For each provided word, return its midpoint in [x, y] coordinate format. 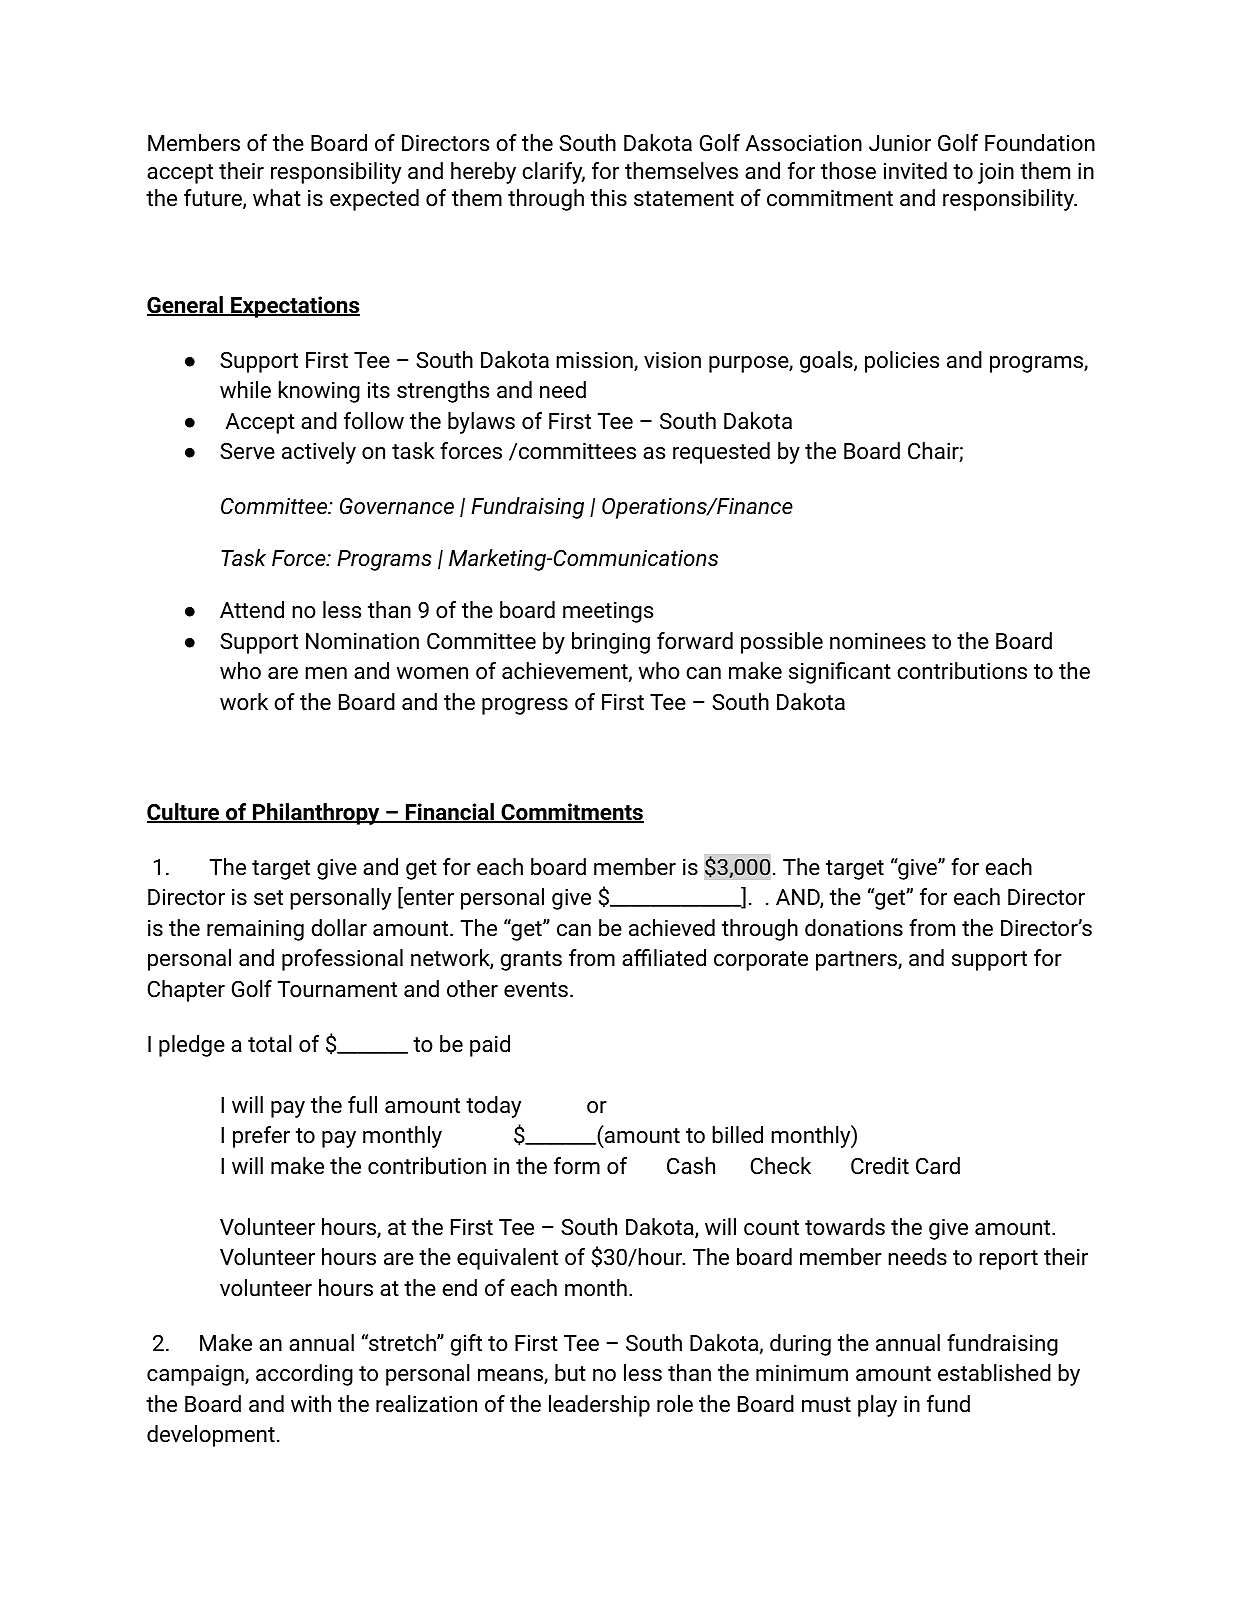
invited [915, 170]
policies [902, 362]
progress [525, 706]
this [609, 197]
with [311, 1403]
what [277, 197]
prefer [261, 1137]
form [577, 1165]
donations [854, 927]
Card [938, 1166]
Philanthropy [316, 814]
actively [319, 453]
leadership [599, 1406]
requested [721, 453]
